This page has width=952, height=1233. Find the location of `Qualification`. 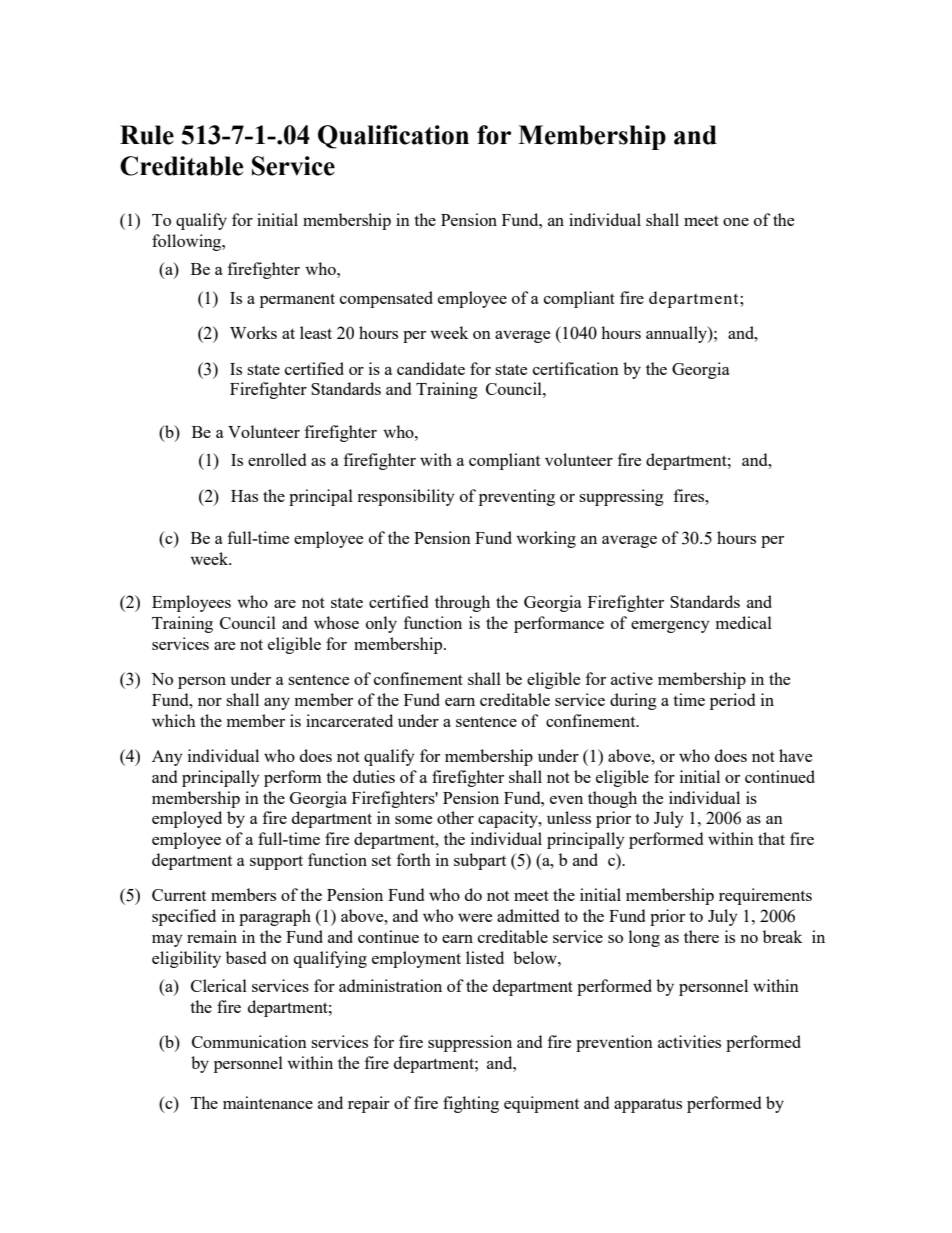

Qualification is located at coordinates (393, 137).
